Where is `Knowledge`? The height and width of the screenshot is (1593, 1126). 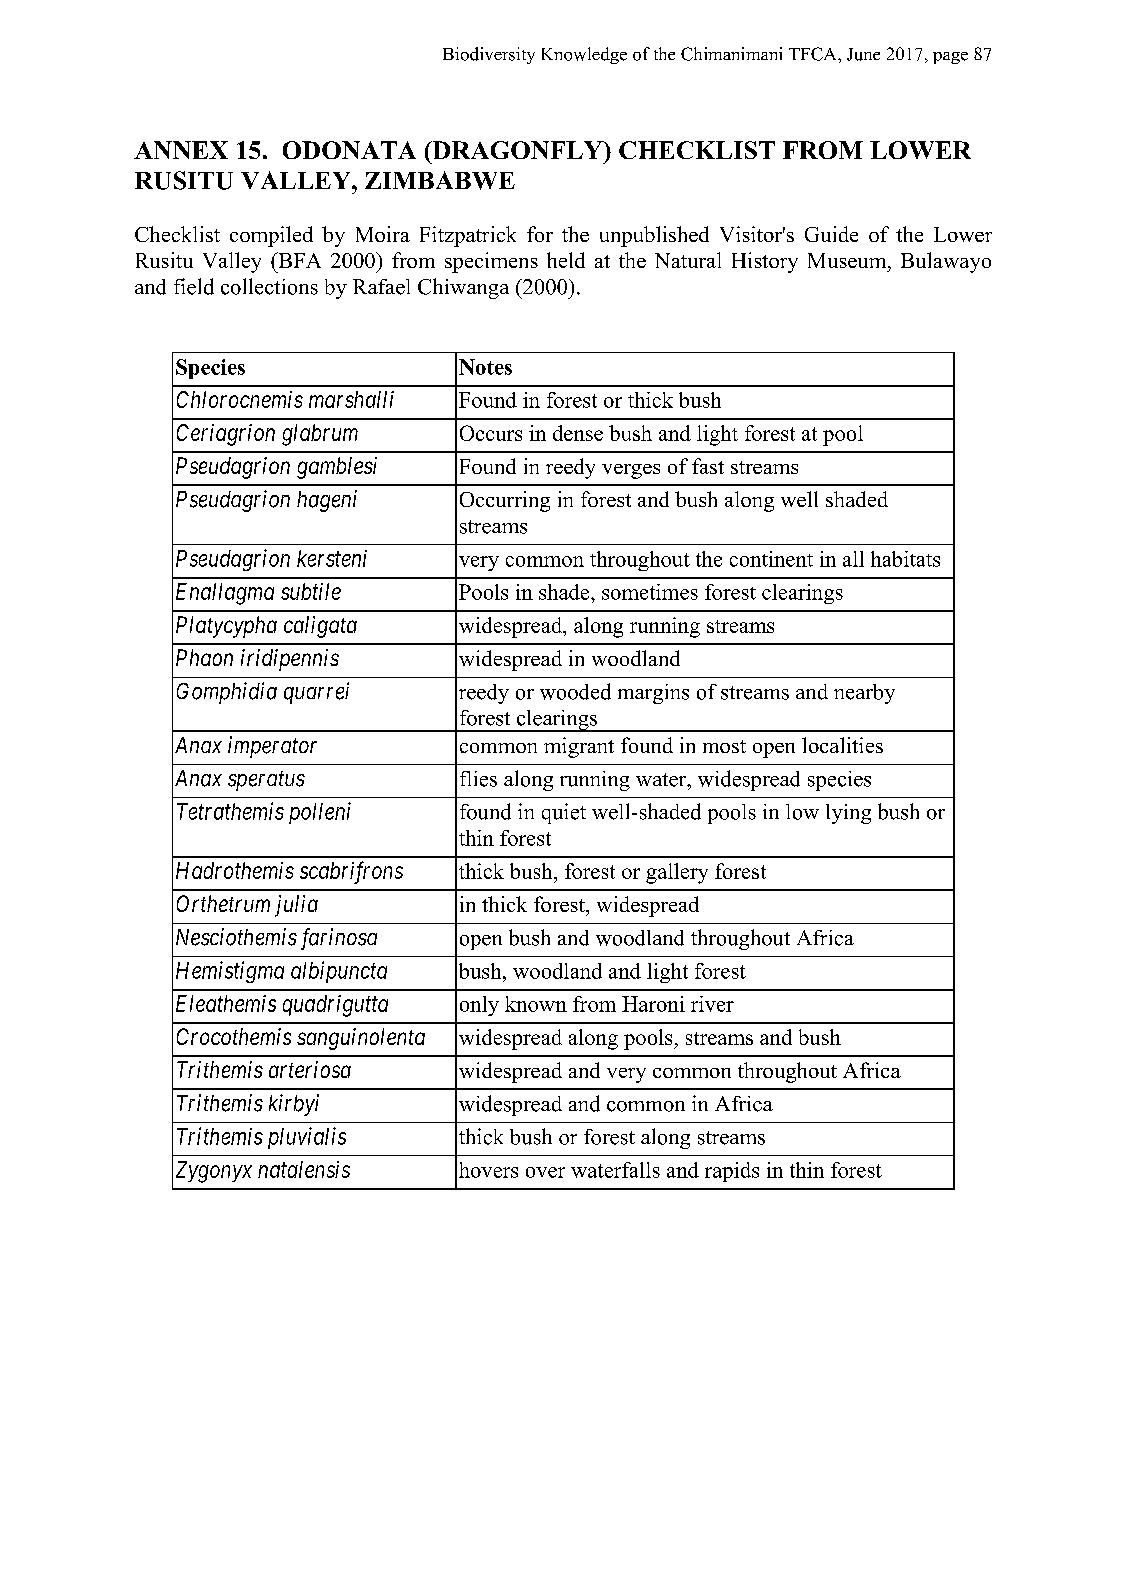
Knowledge is located at coordinates (584, 55).
